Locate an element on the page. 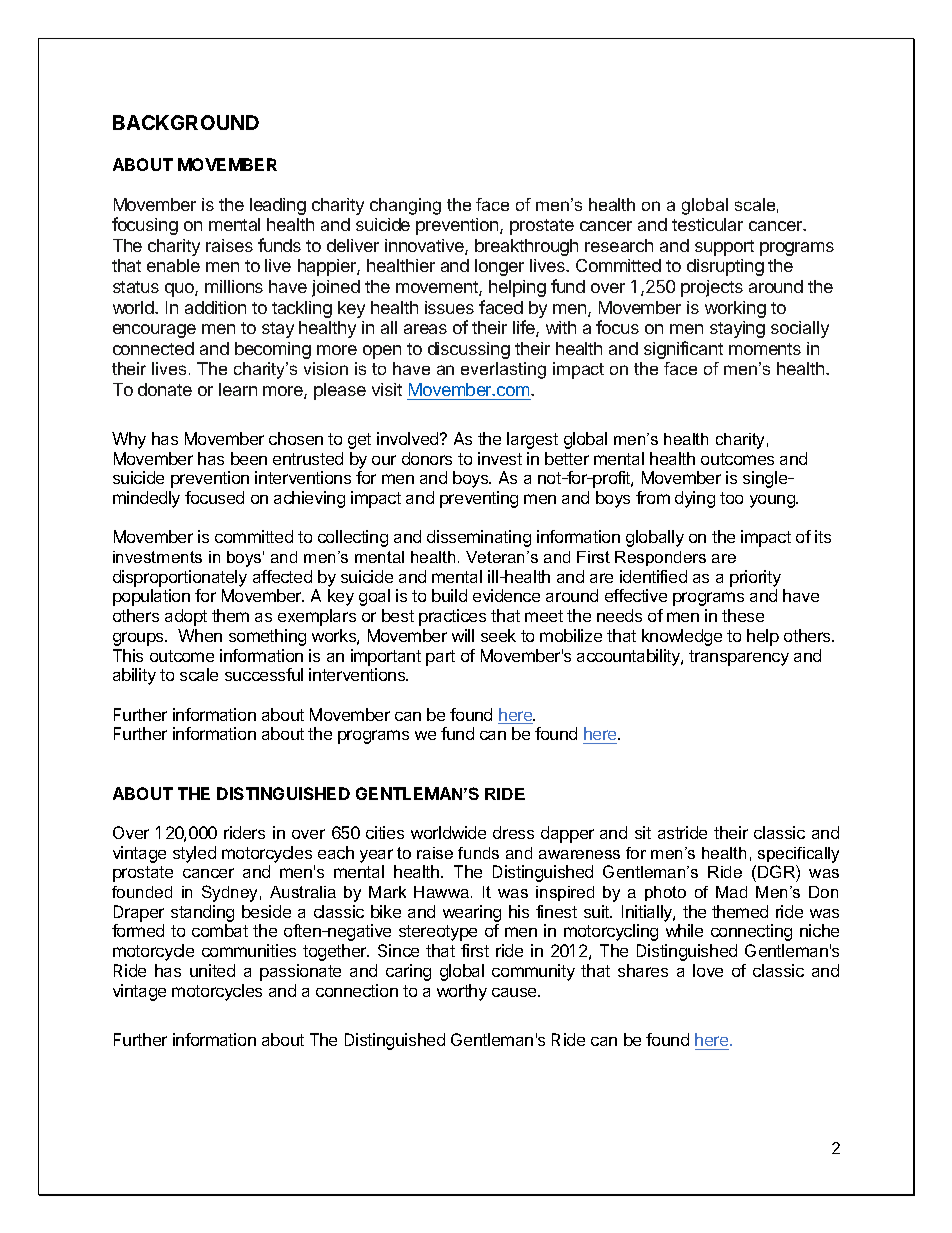 The image size is (952, 1233). testicular is located at coordinates (707, 224).
